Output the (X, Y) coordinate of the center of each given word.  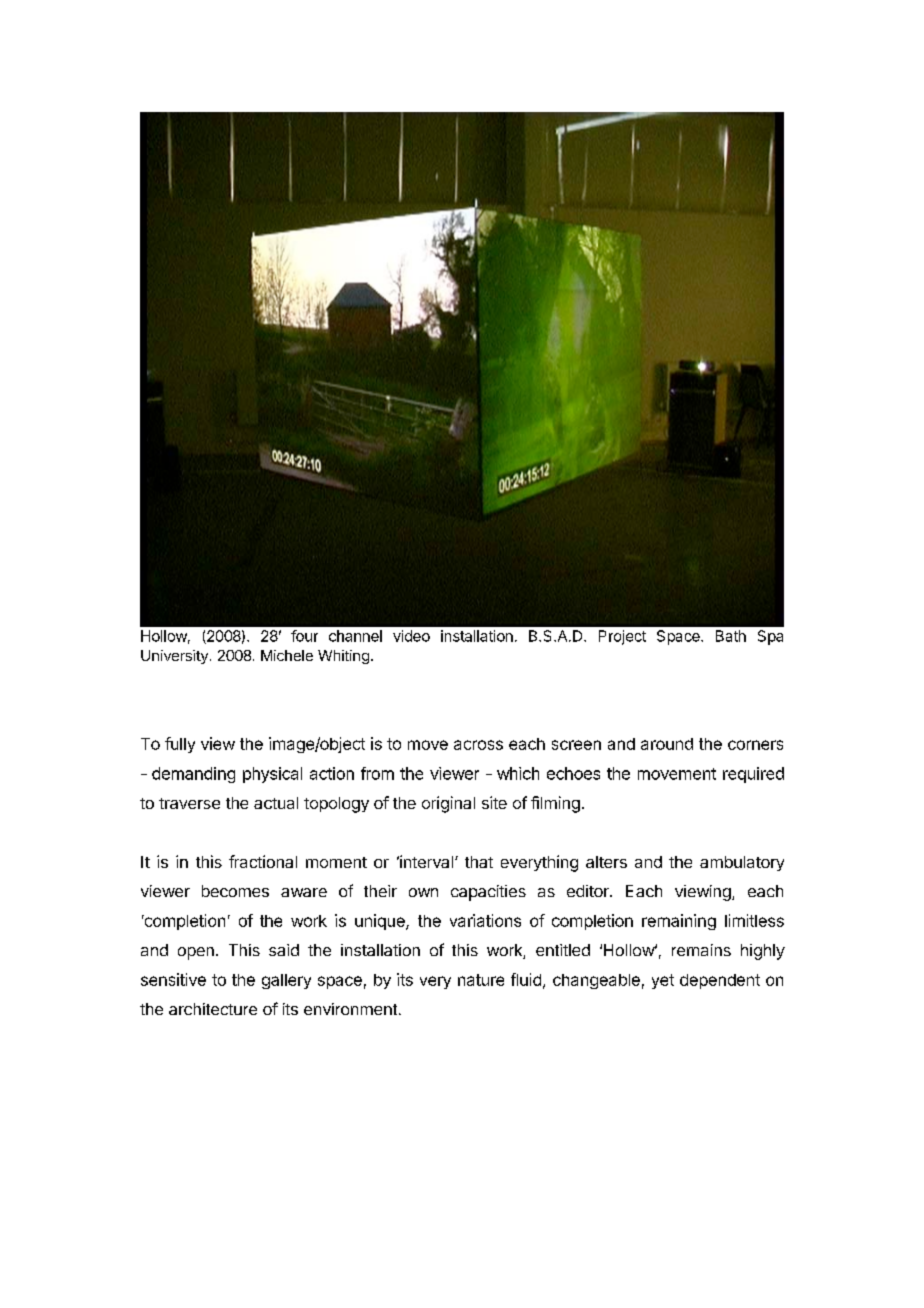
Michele (287, 655)
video (411, 636)
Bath (731, 636)
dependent (720, 981)
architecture (213, 1009)
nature (481, 980)
